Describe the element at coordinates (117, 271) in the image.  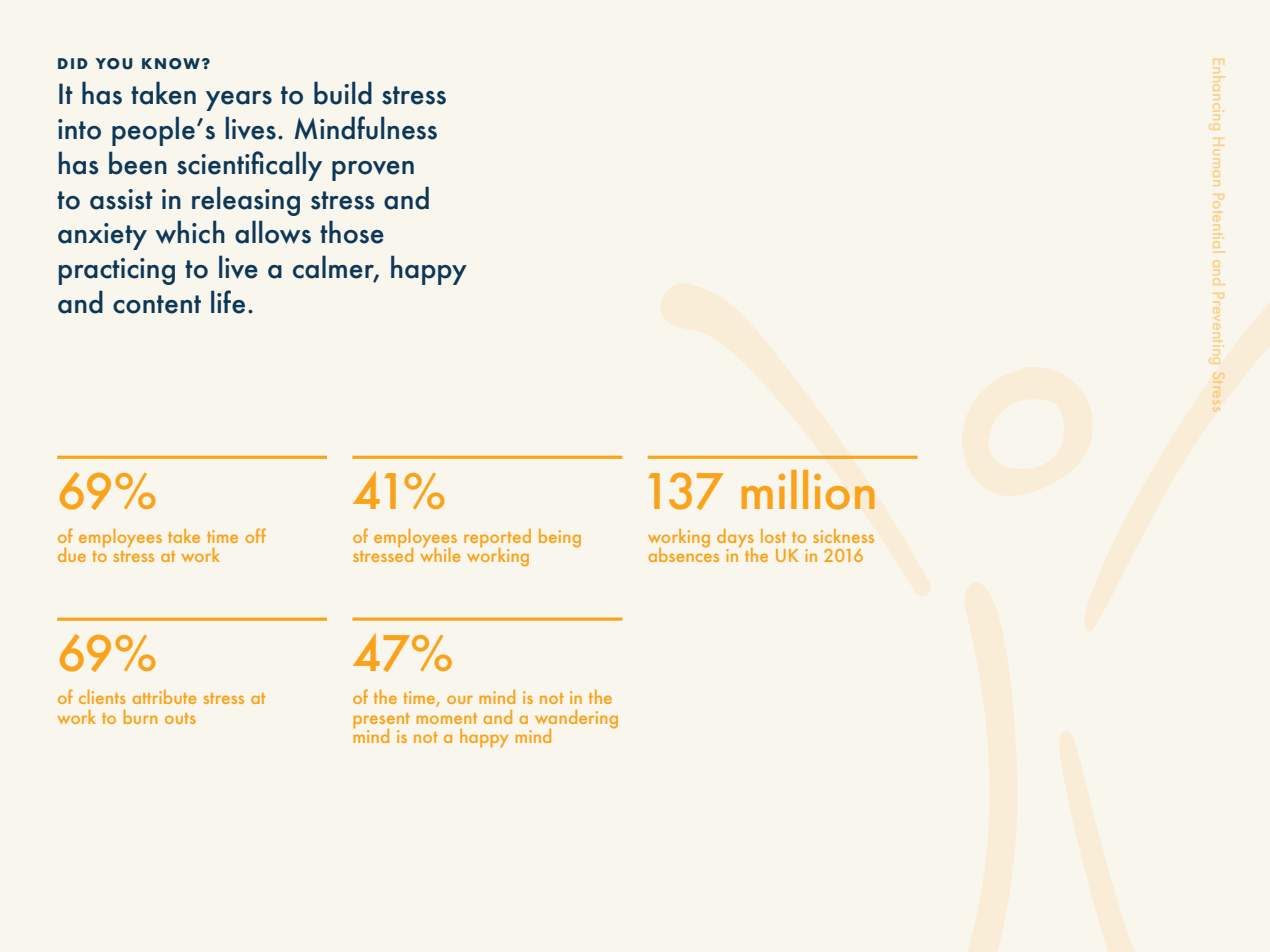
I see `practicing` at that location.
